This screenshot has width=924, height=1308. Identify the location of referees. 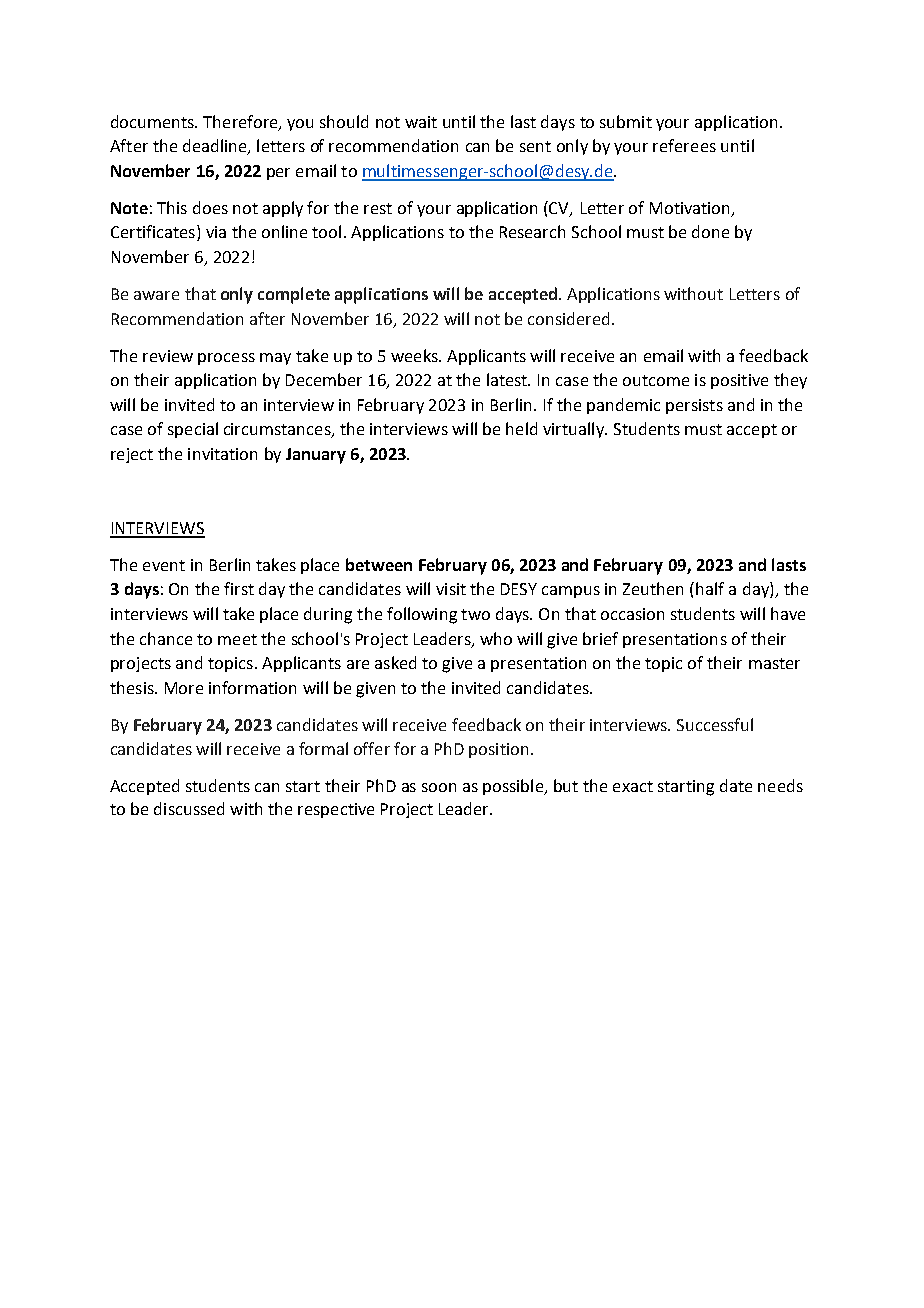
(684, 145).
